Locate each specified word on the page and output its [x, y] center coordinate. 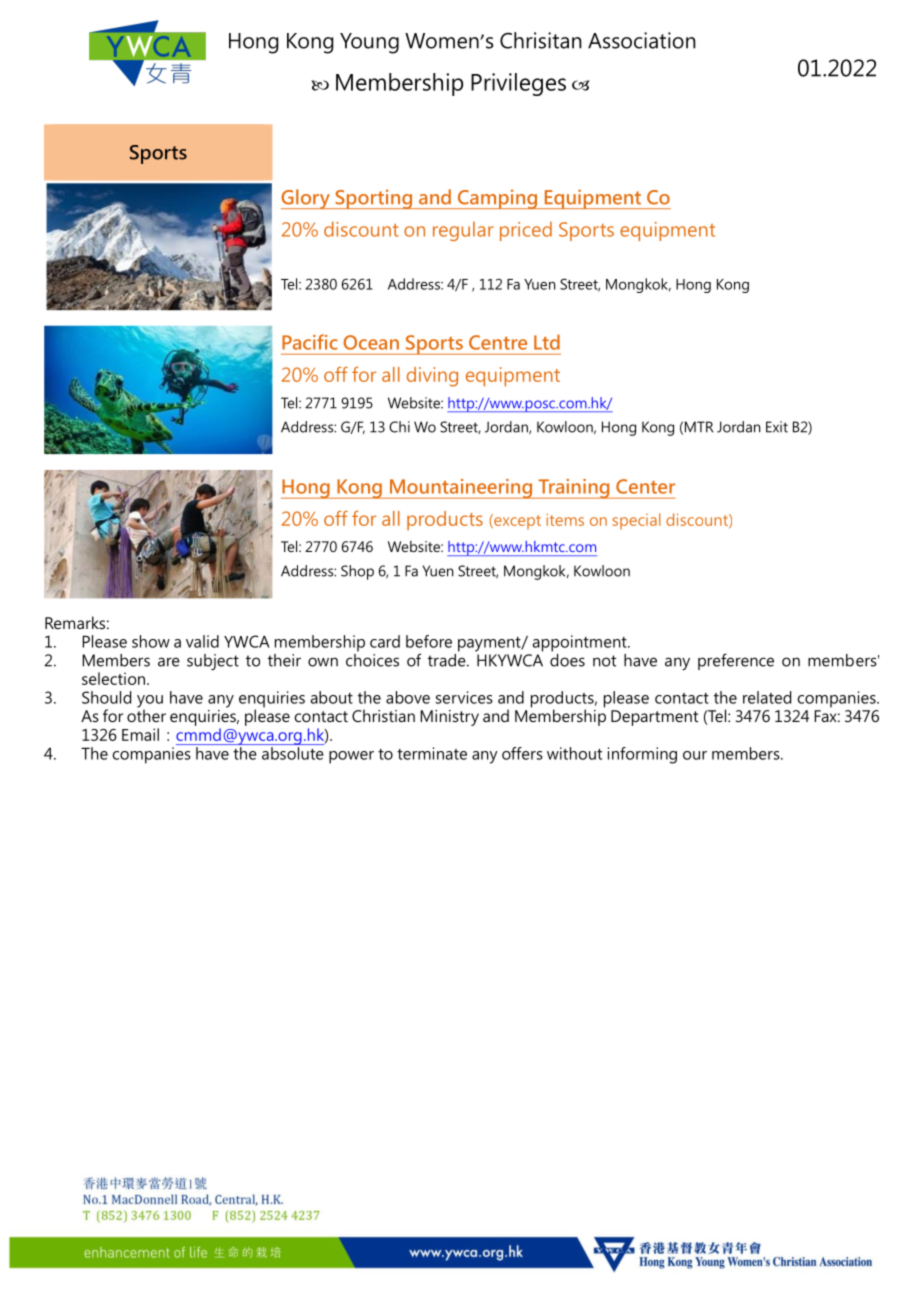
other [146, 714]
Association [642, 40]
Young [369, 43]
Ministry [449, 718]
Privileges [518, 84]
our [695, 755]
